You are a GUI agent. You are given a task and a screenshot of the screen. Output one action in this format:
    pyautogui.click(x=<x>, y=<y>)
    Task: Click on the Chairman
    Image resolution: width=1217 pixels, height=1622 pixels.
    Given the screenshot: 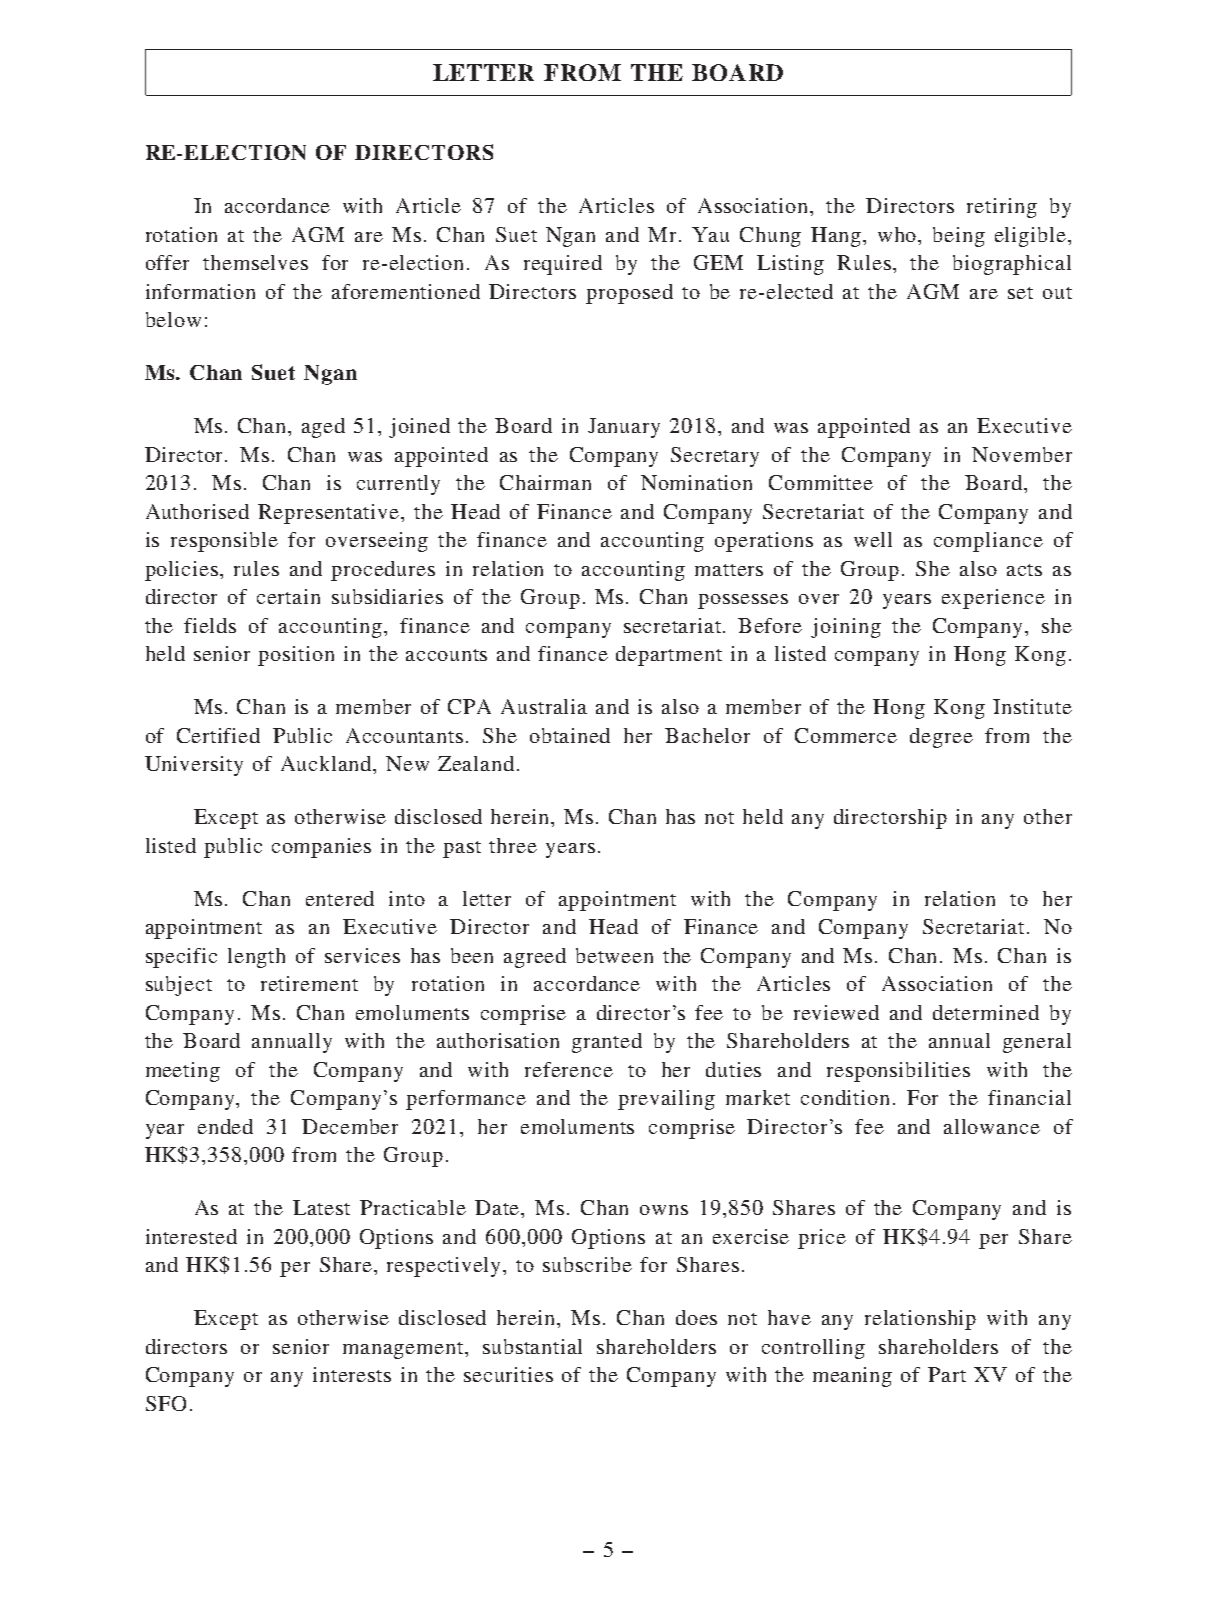 What is the action you would take?
    pyautogui.click(x=545, y=482)
